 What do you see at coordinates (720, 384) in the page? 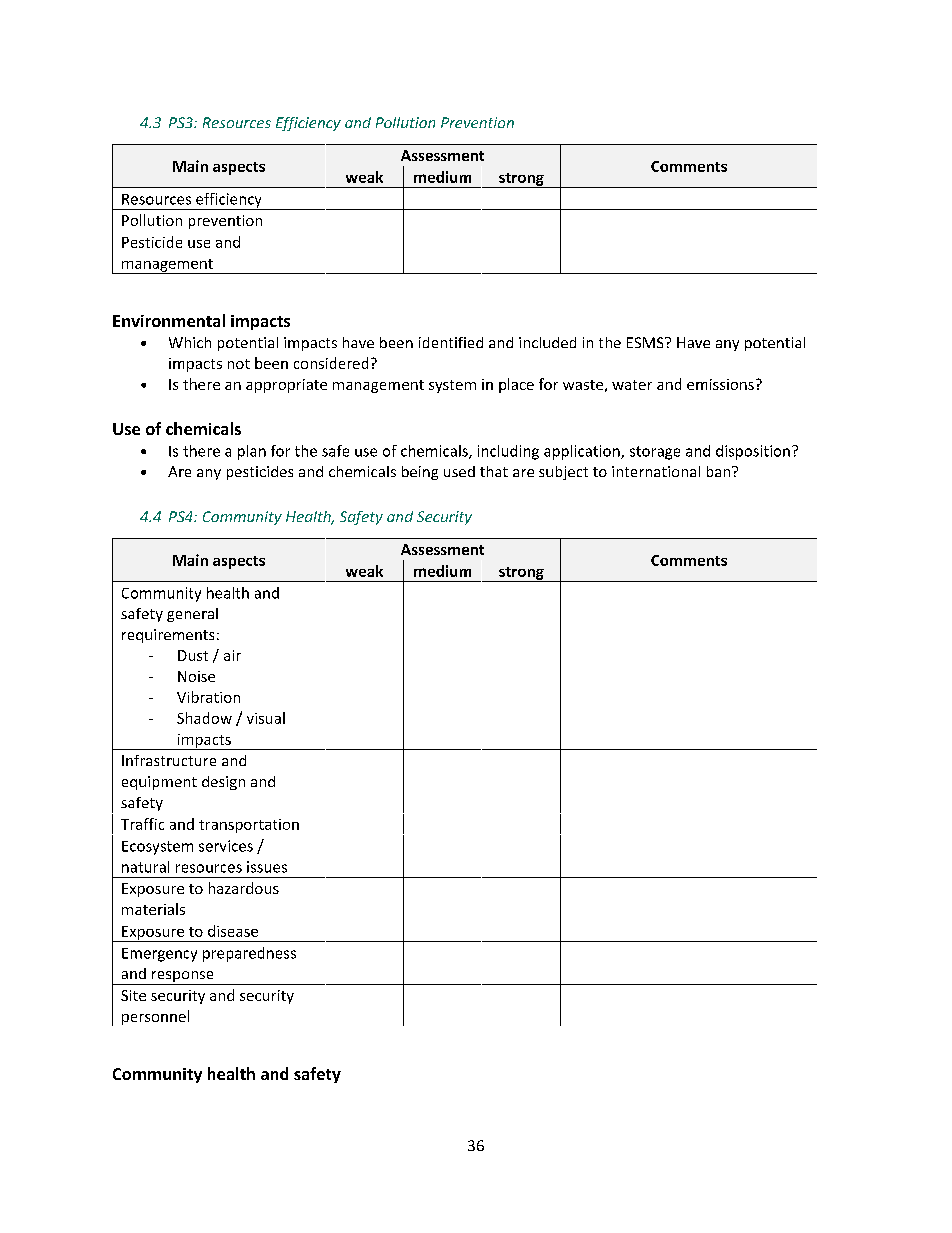
I see `emissions` at bounding box center [720, 384].
